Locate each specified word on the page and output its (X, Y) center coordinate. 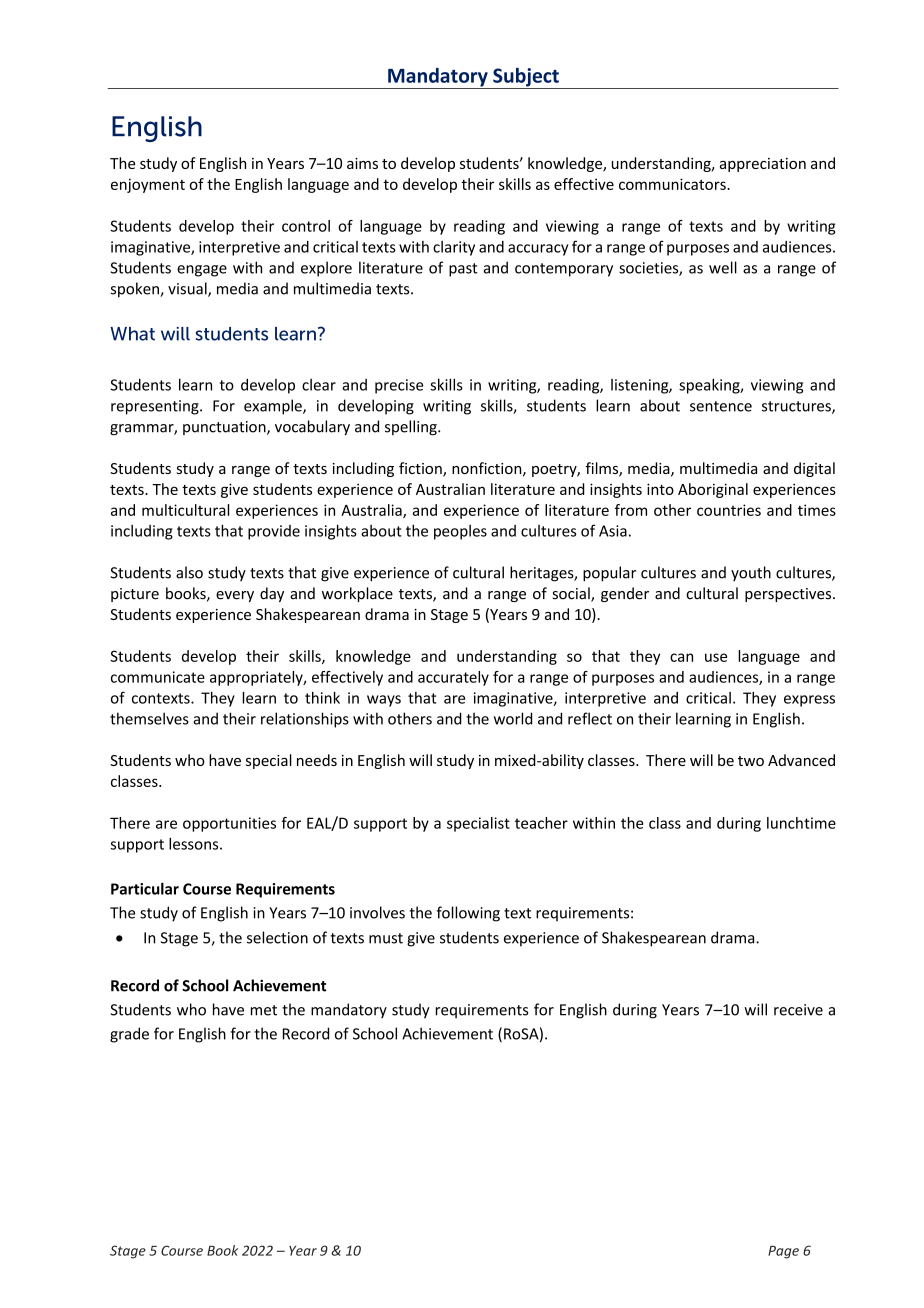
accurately (453, 678)
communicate (158, 677)
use (716, 657)
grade (129, 1035)
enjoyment (148, 185)
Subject (526, 78)
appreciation (763, 165)
